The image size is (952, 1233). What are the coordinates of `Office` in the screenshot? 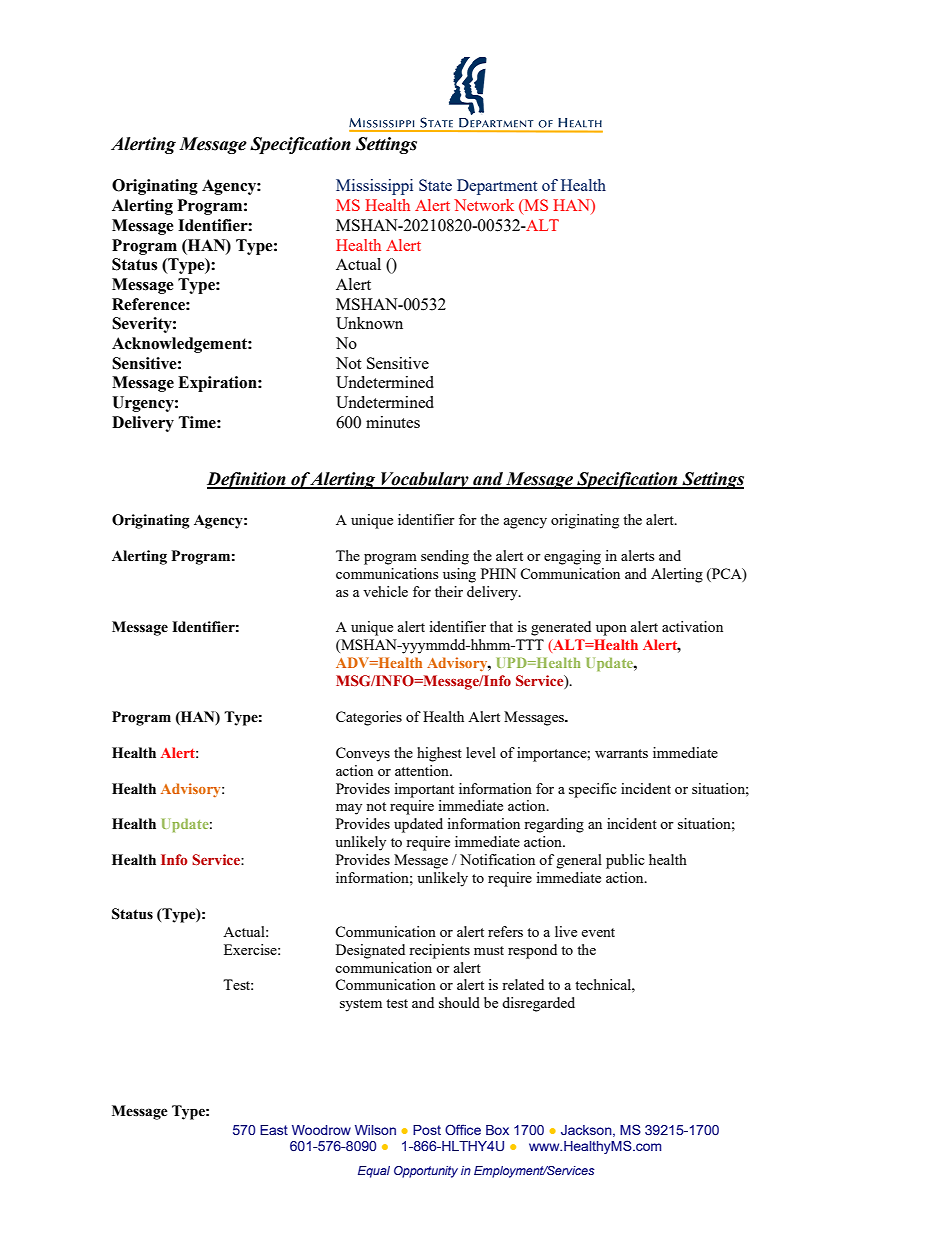 It's located at (463, 1129).
